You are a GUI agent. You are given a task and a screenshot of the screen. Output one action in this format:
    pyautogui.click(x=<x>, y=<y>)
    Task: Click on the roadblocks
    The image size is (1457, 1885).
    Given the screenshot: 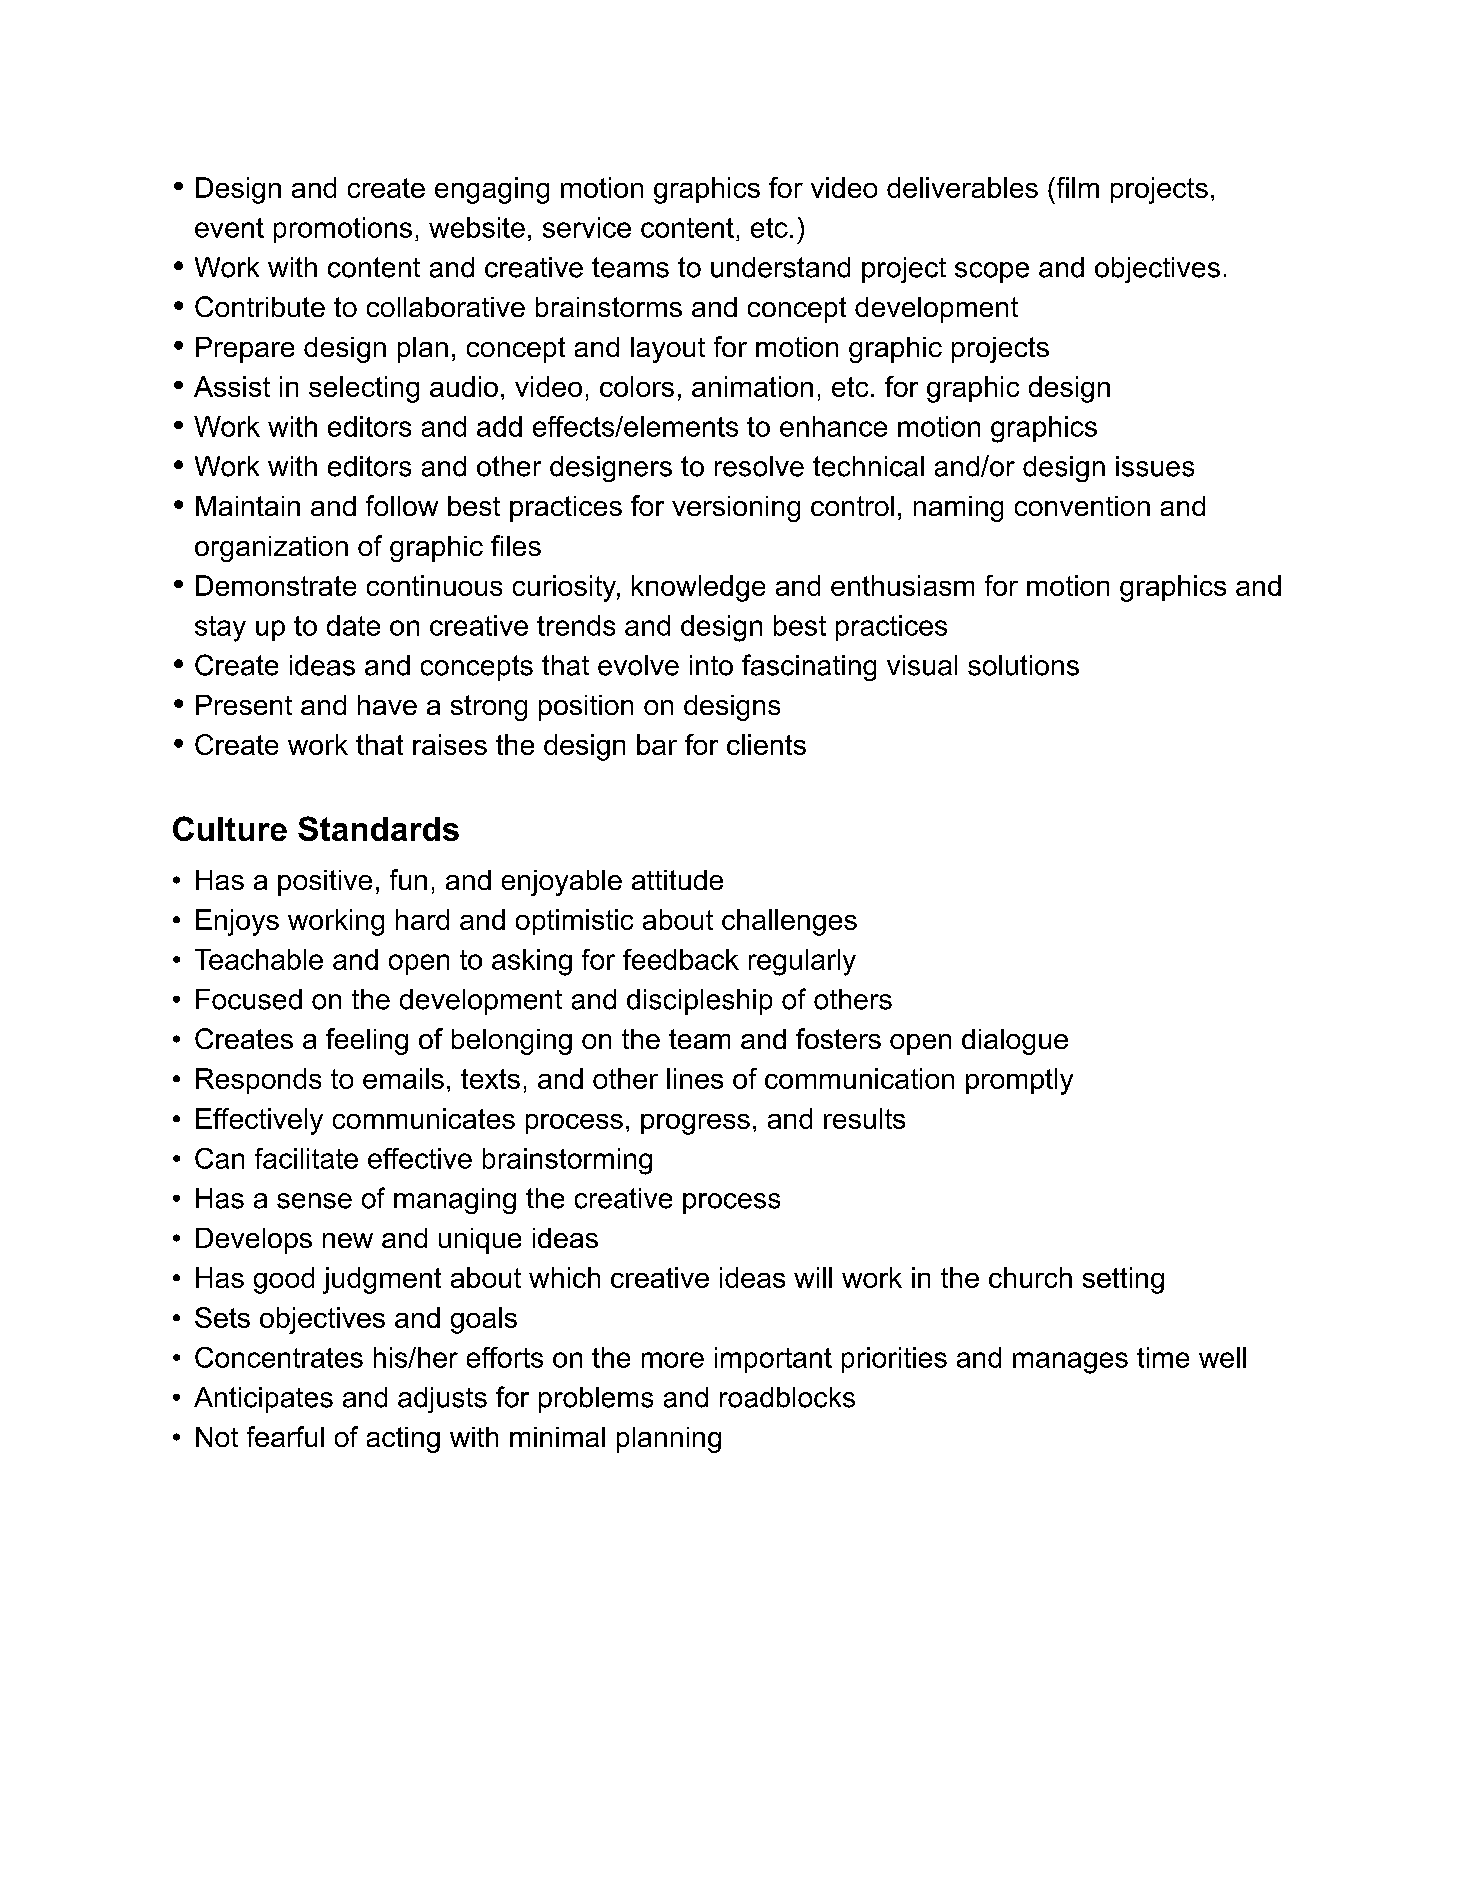 What is the action you would take?
    pyautogui.click(x=787, y=1397)
